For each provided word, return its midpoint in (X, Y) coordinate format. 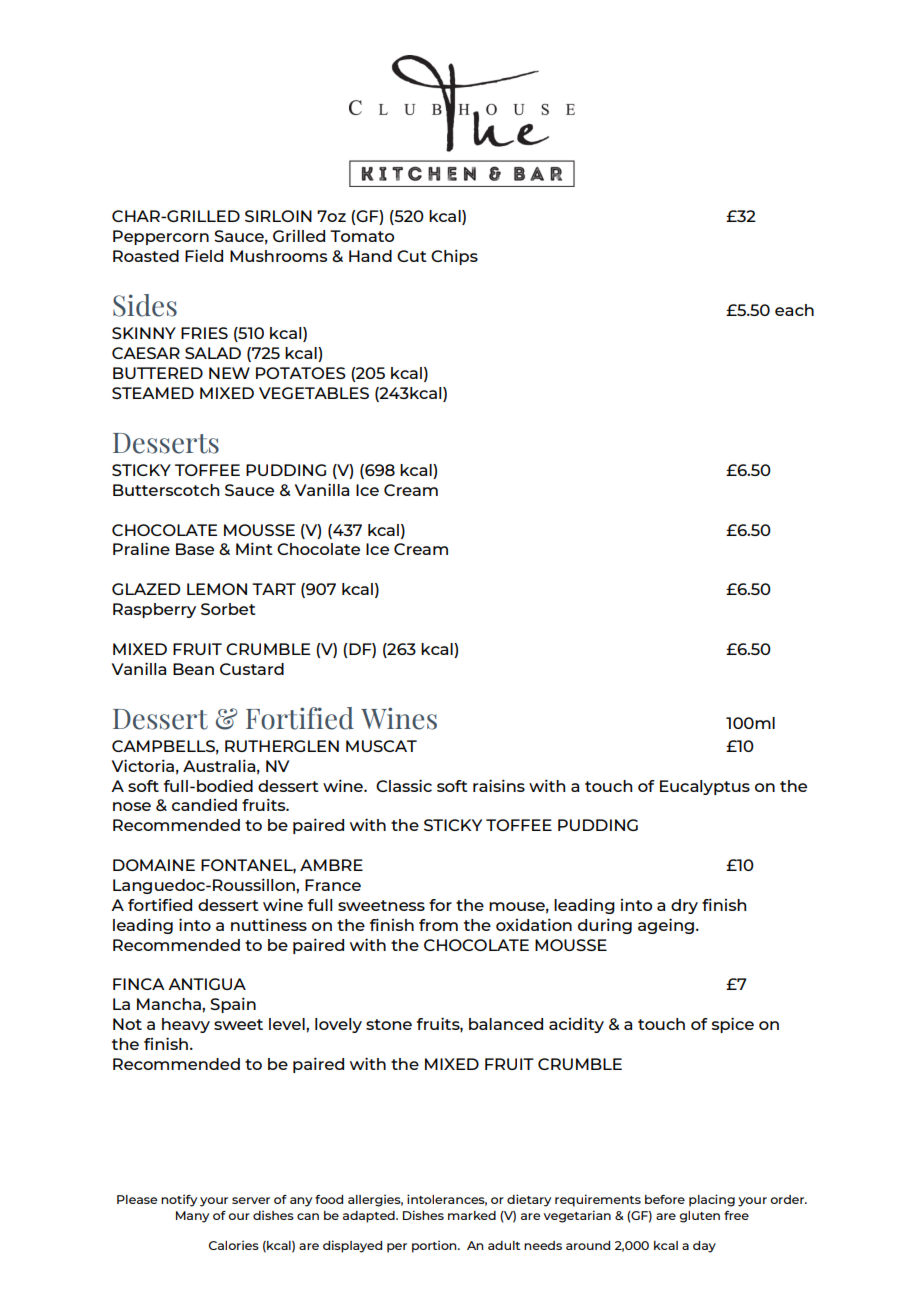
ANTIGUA (207, 984)
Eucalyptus (705, 787)
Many (192, 1217)
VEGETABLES (314, 393)
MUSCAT (381, 746)
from (438, 925)
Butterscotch (166, 490)
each (794, 310)
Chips (454, 257)
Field (204, 255)
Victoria (143, 765)
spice (733, 1025)
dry (684, 906)
